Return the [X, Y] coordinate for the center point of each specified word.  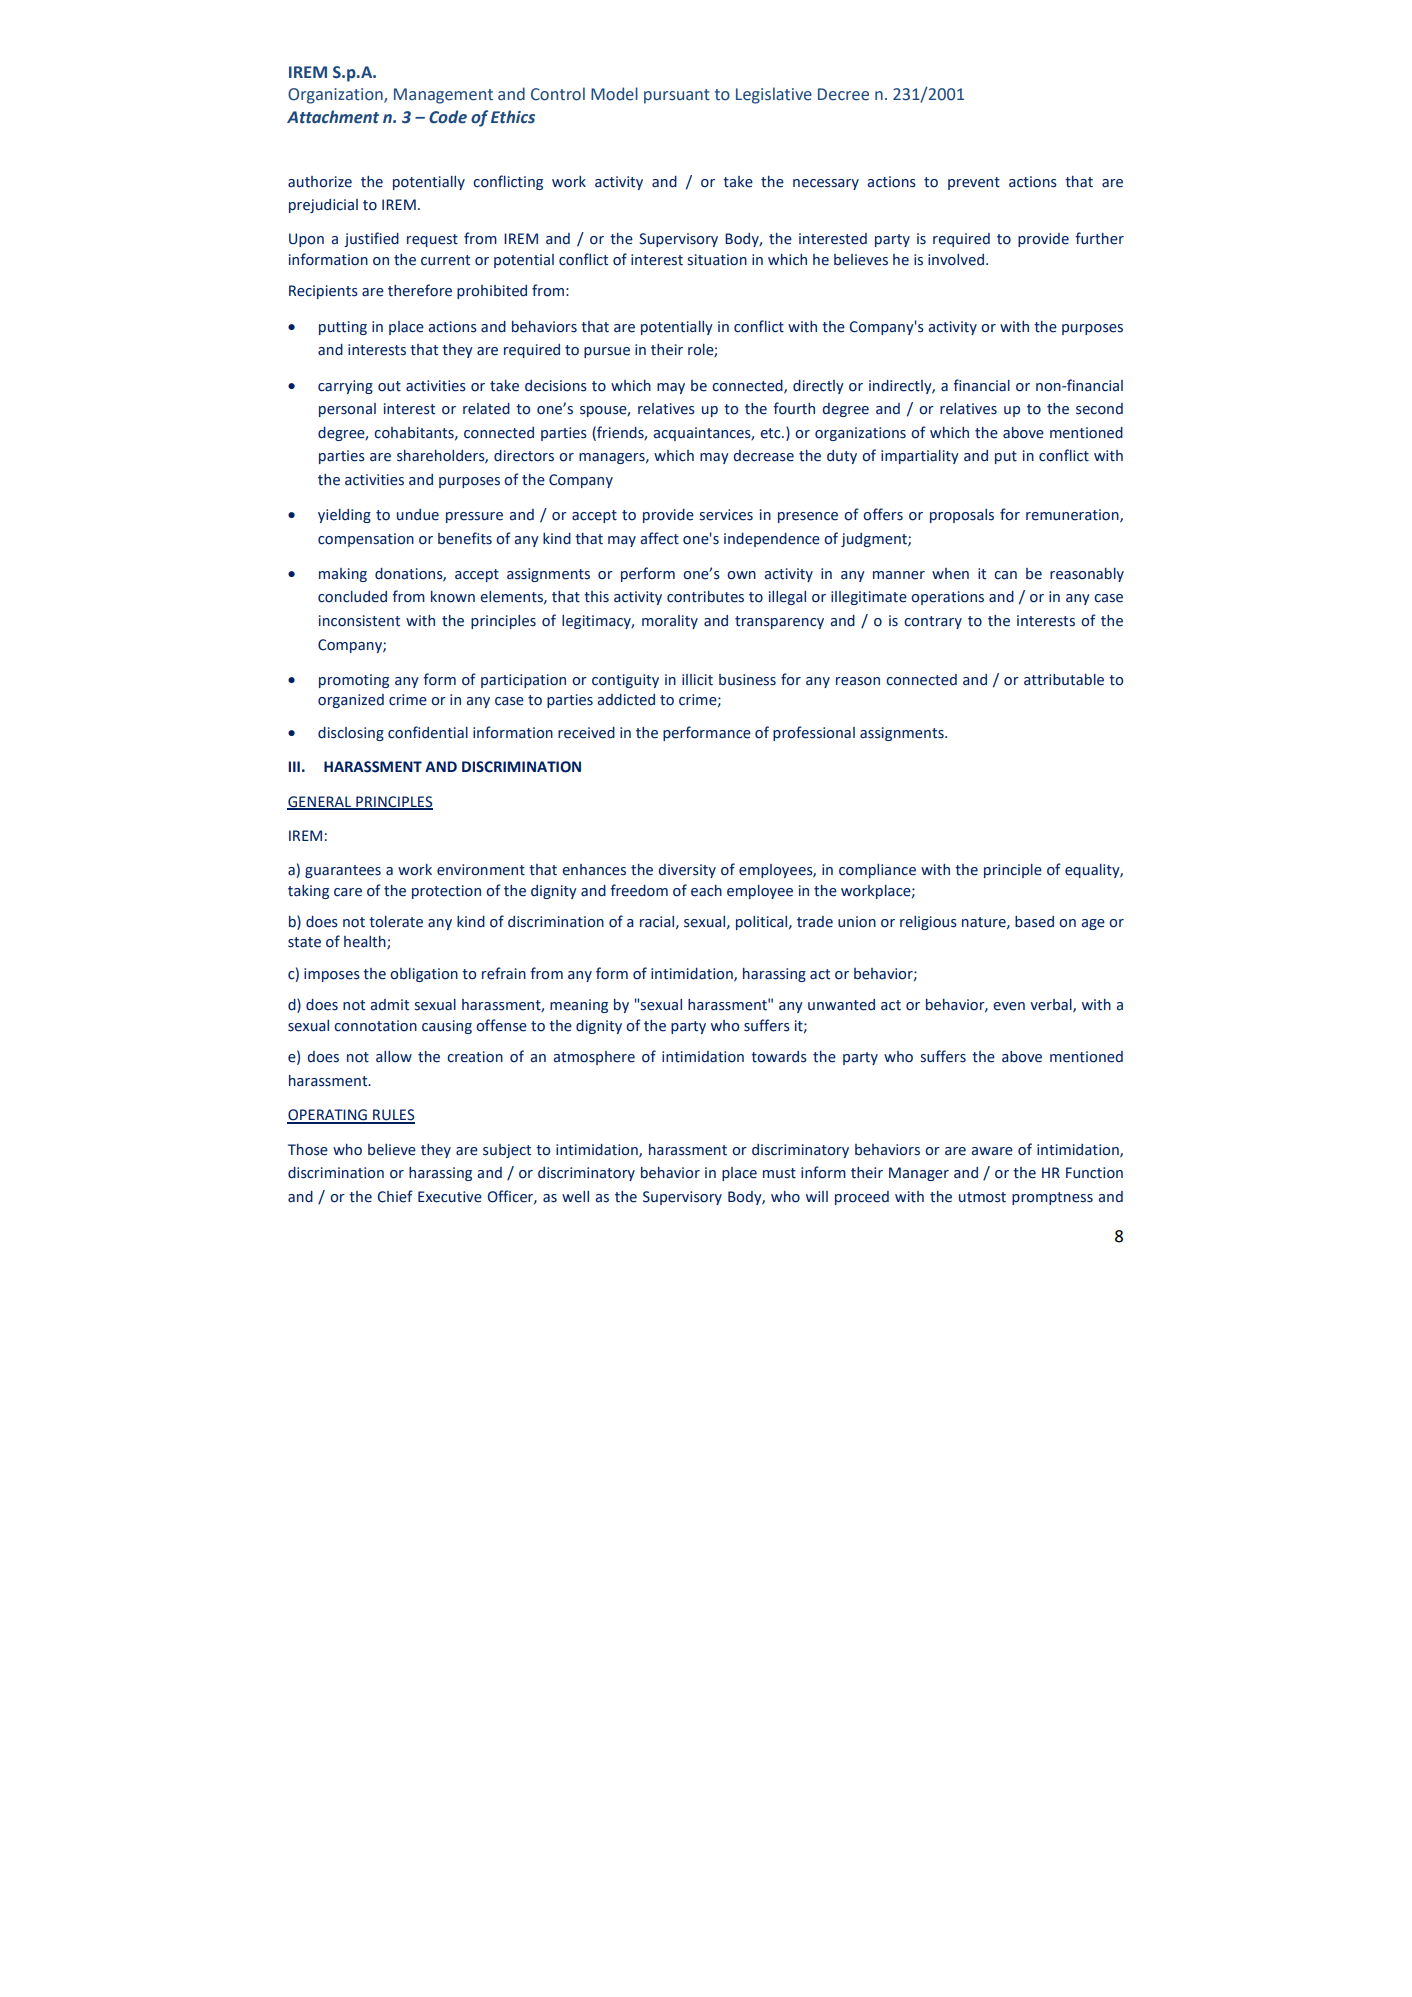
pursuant [677, 96]
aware [992, 1151]
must [779, 1173]
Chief [395, 1196]
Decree [843, 94]
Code [448, 117]
